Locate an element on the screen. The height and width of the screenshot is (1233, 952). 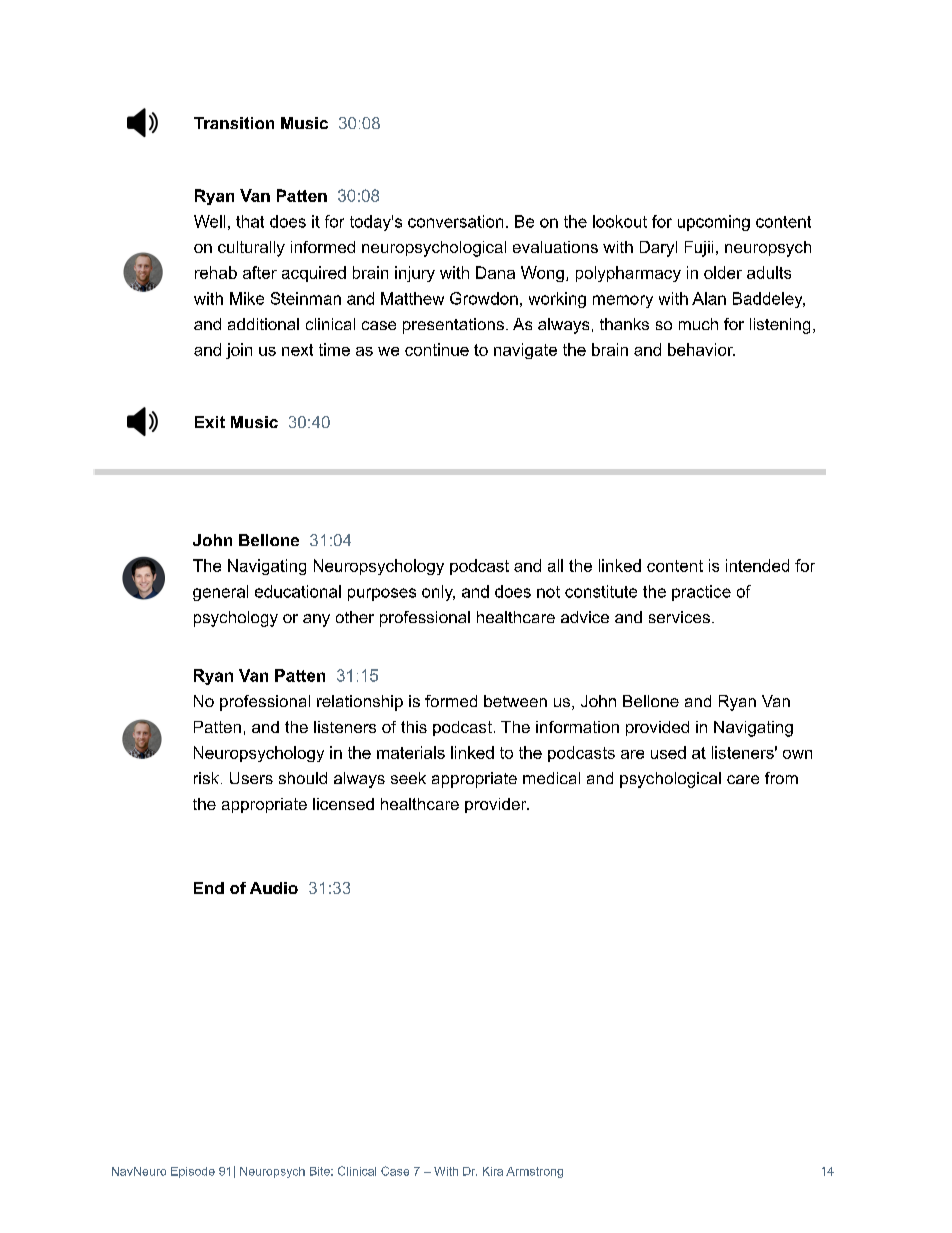
upcoming is located at coordinates (714, 223).
